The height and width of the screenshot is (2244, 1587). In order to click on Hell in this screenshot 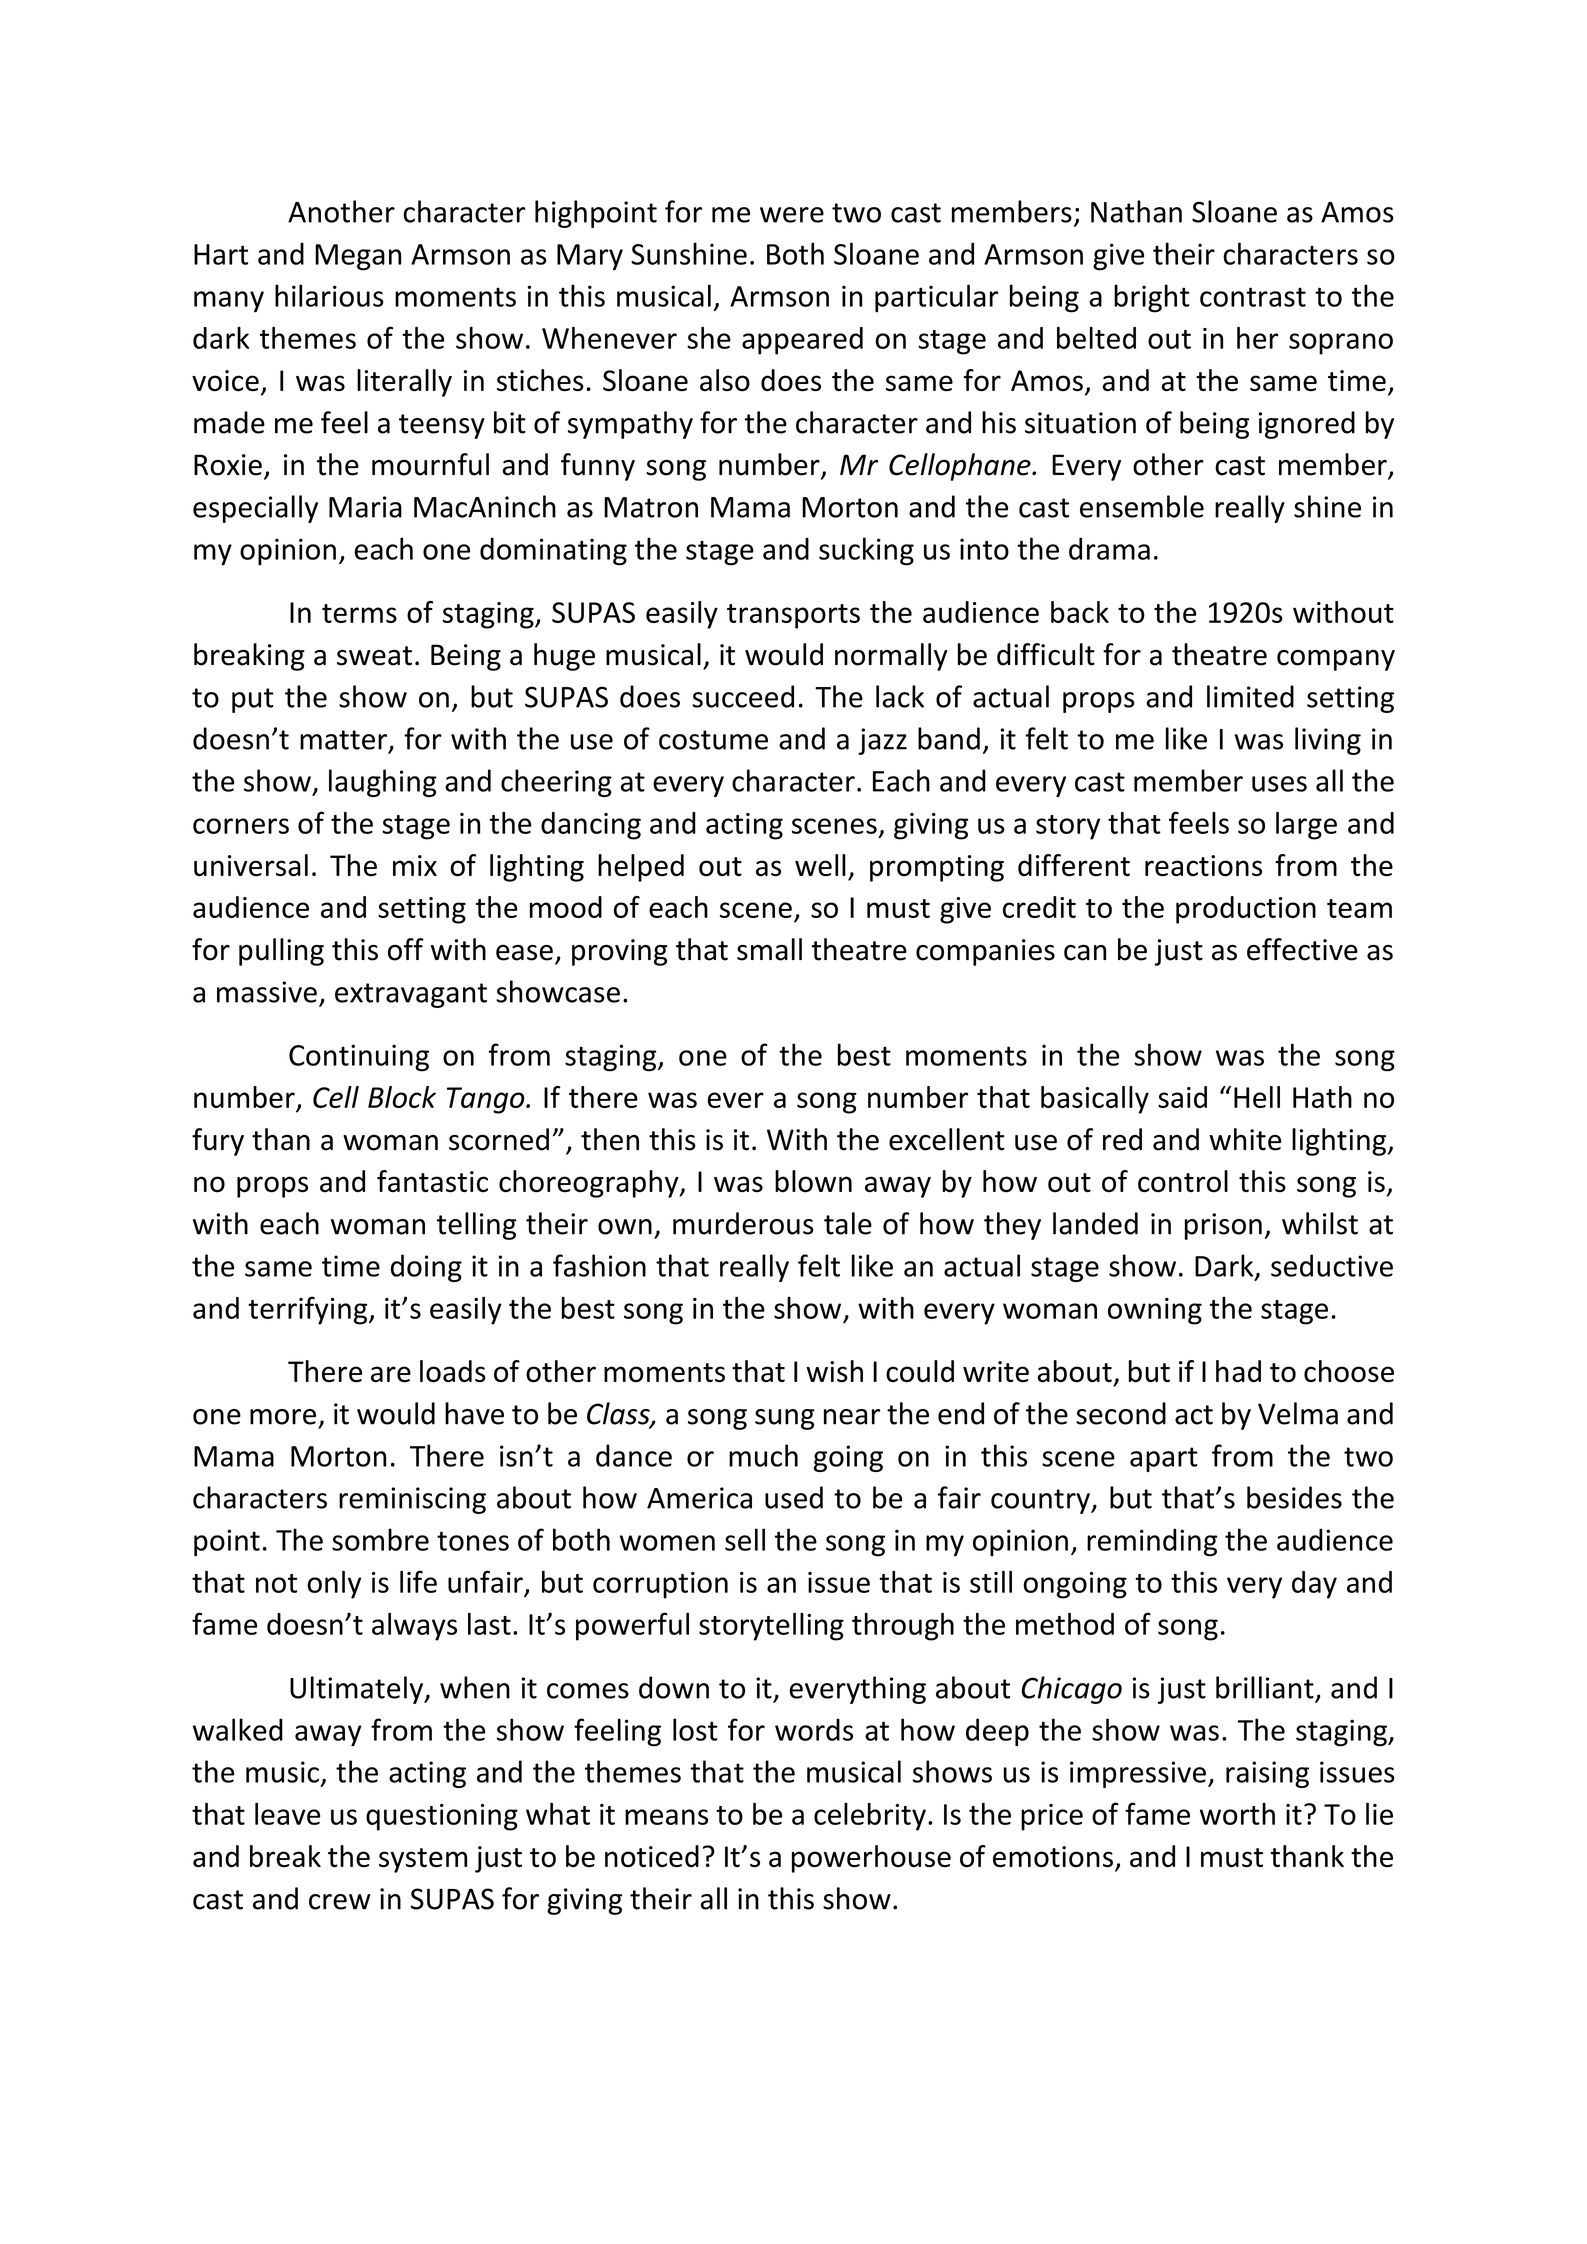, I will do `click(1257, 1097)`.
